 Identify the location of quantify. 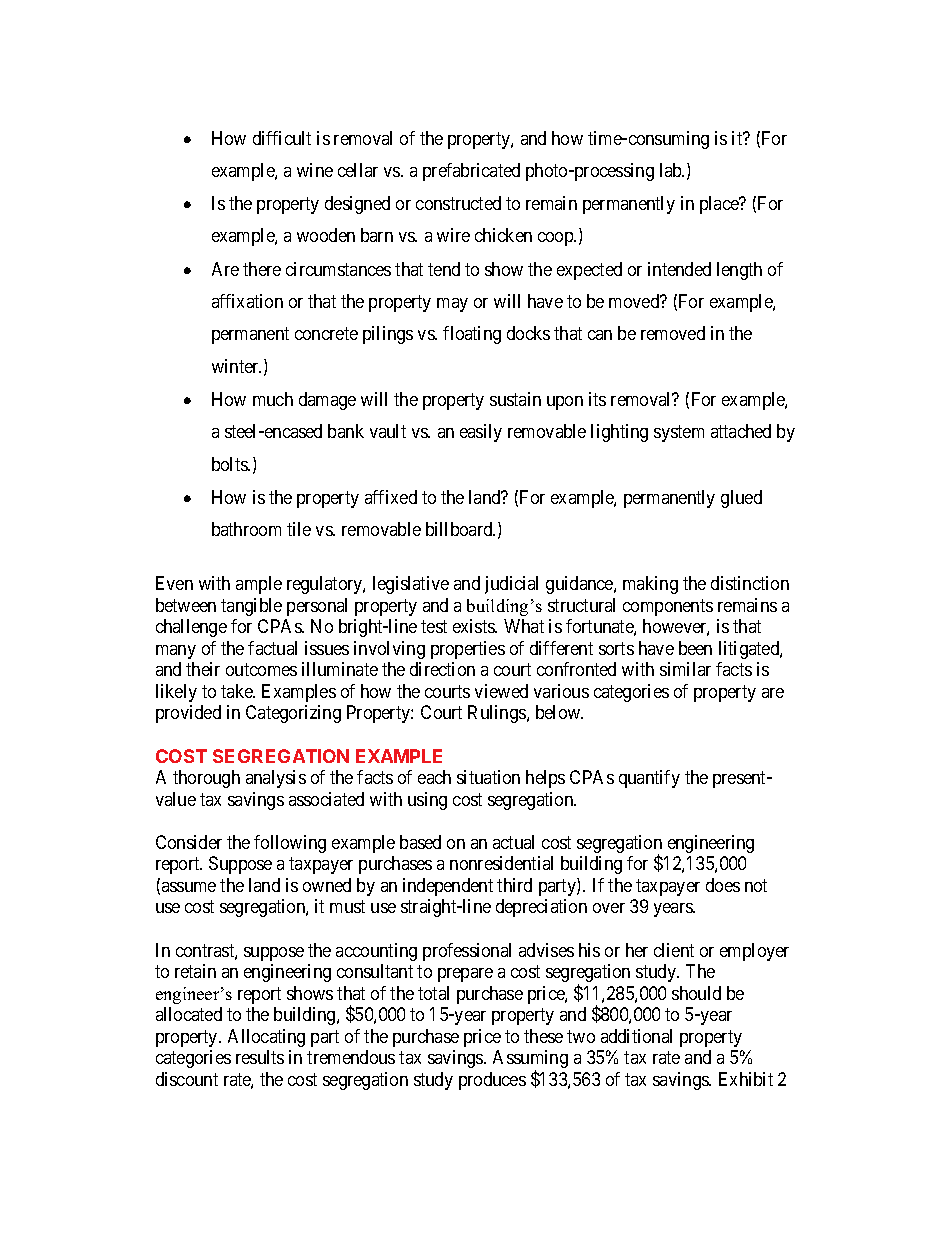
(649, 779).
